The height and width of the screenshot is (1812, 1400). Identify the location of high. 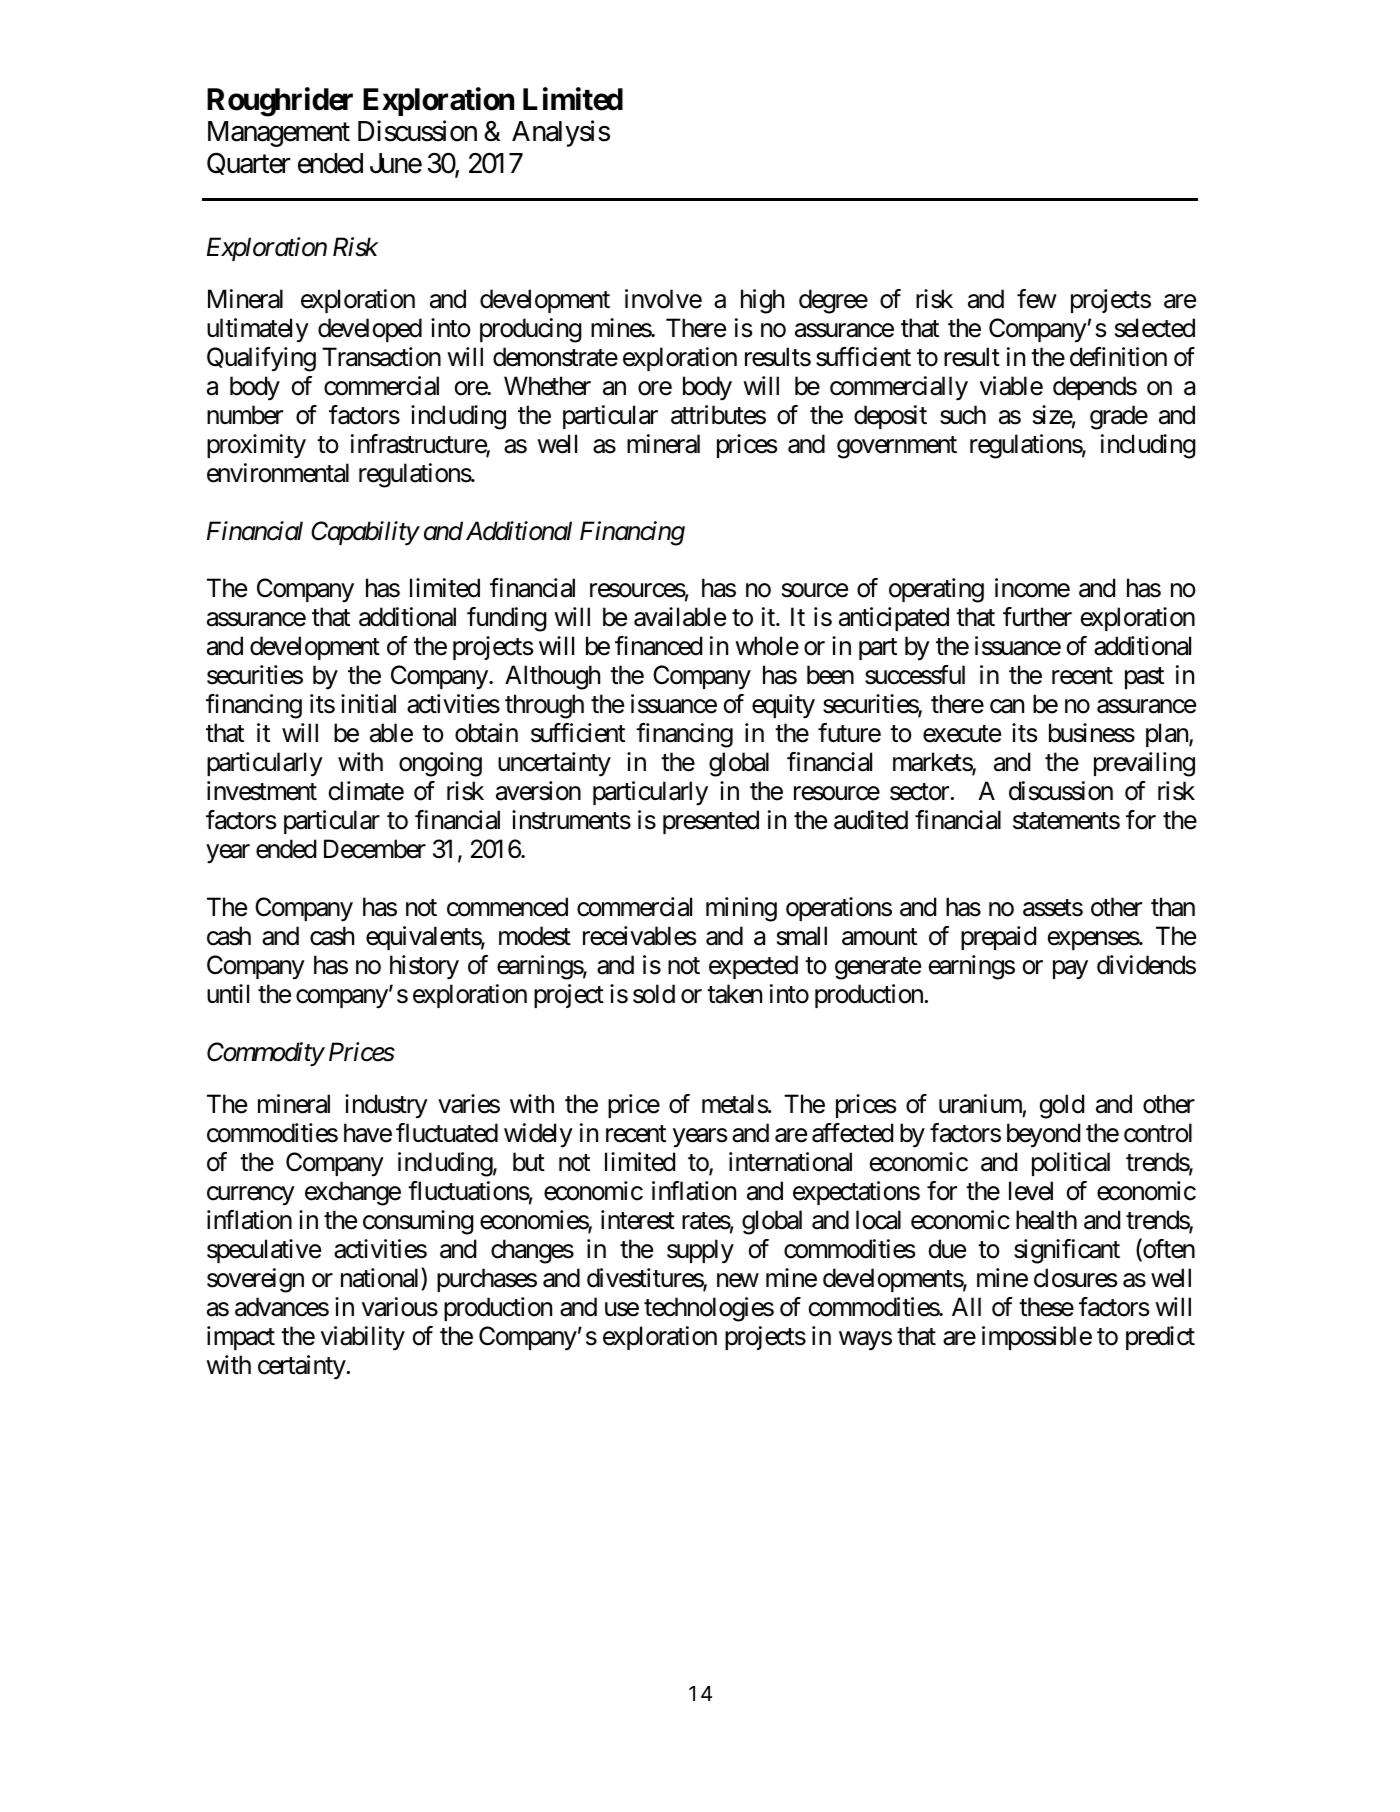
(762, 301).
